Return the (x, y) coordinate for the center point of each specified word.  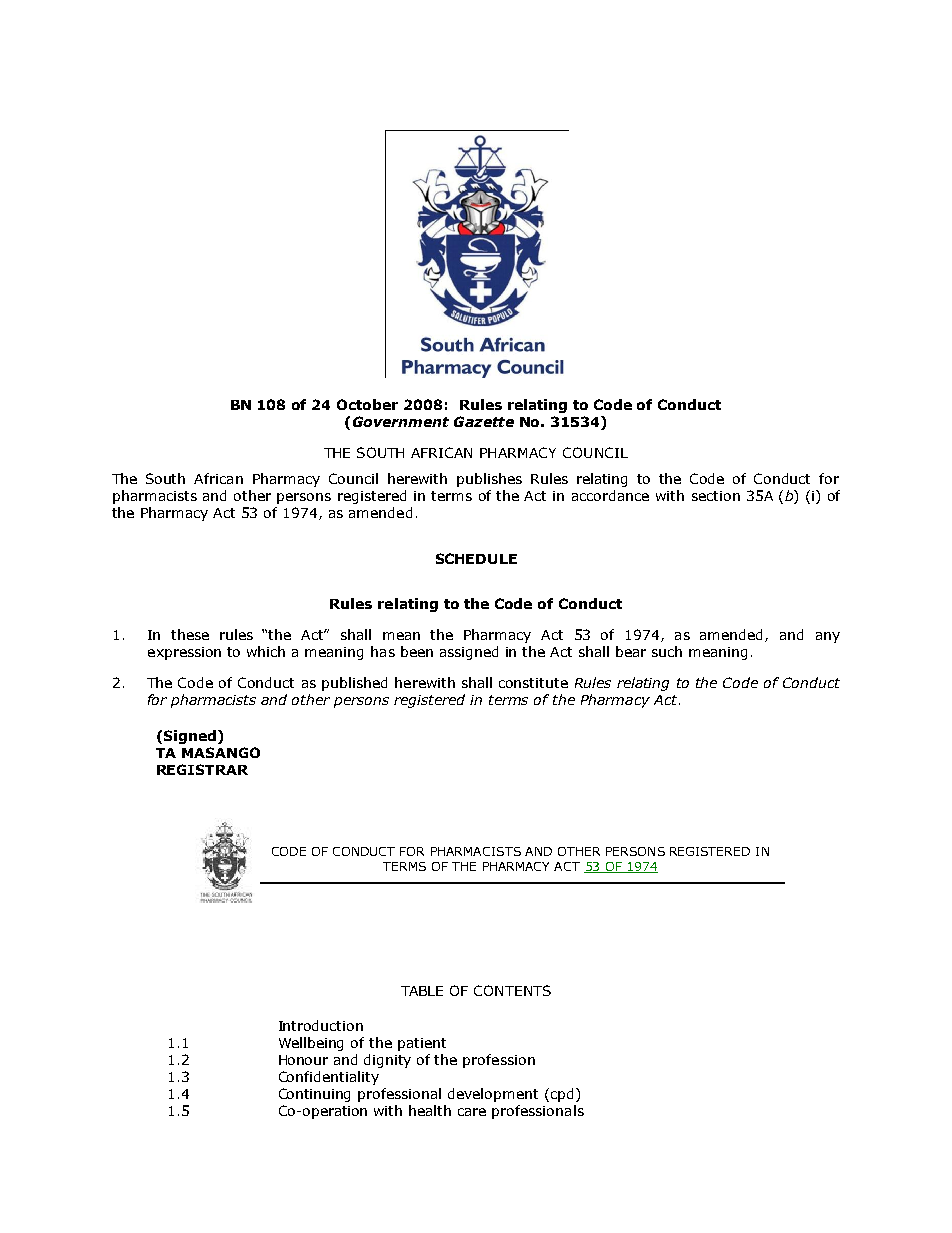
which (266, 651)
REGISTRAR (202, 769)
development (493, 1095)
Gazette (484, 421)
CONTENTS (512, 990)
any (828, 637)
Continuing (314, 1095)
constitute (533, 683)
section (716, 496)
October (367, 404)
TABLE (422, 991)
